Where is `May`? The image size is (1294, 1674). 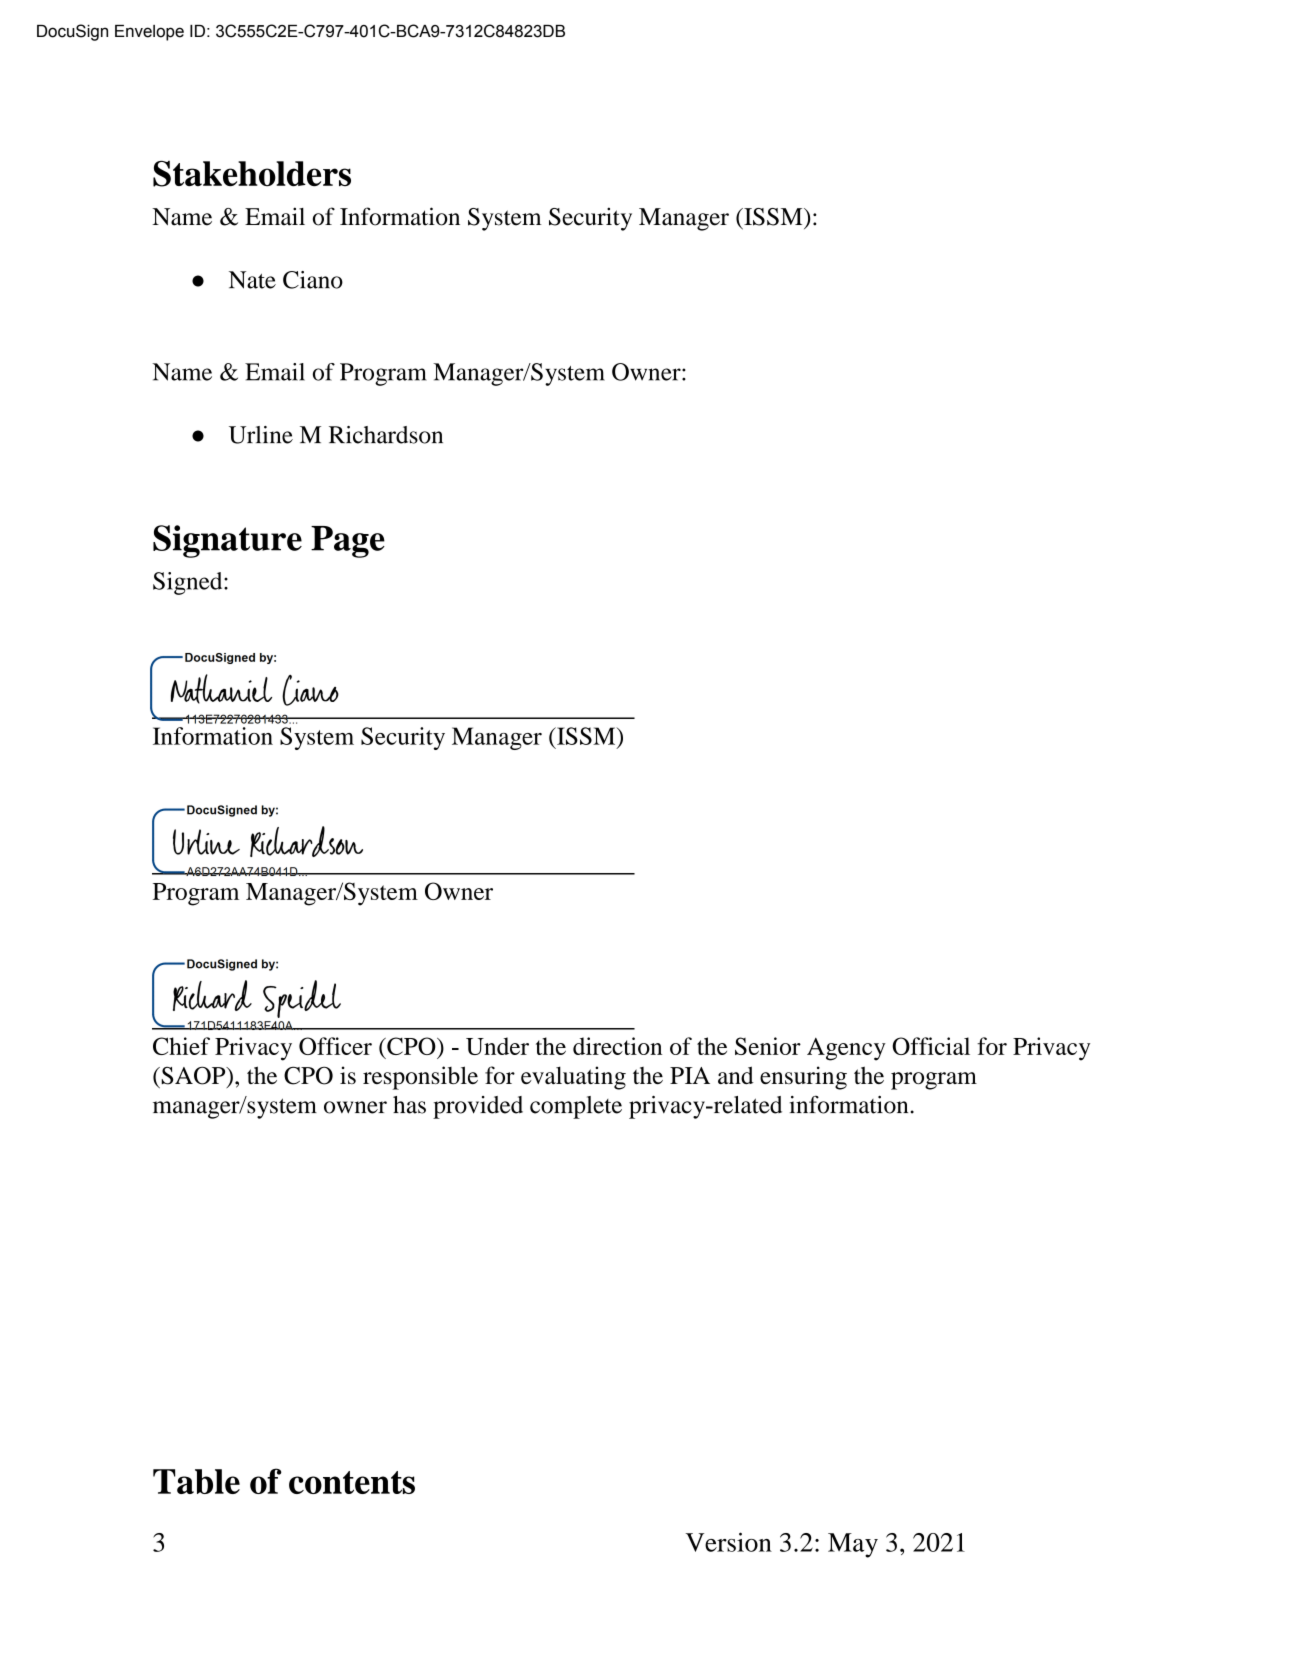 May is located at coordinates (853, 1545).
